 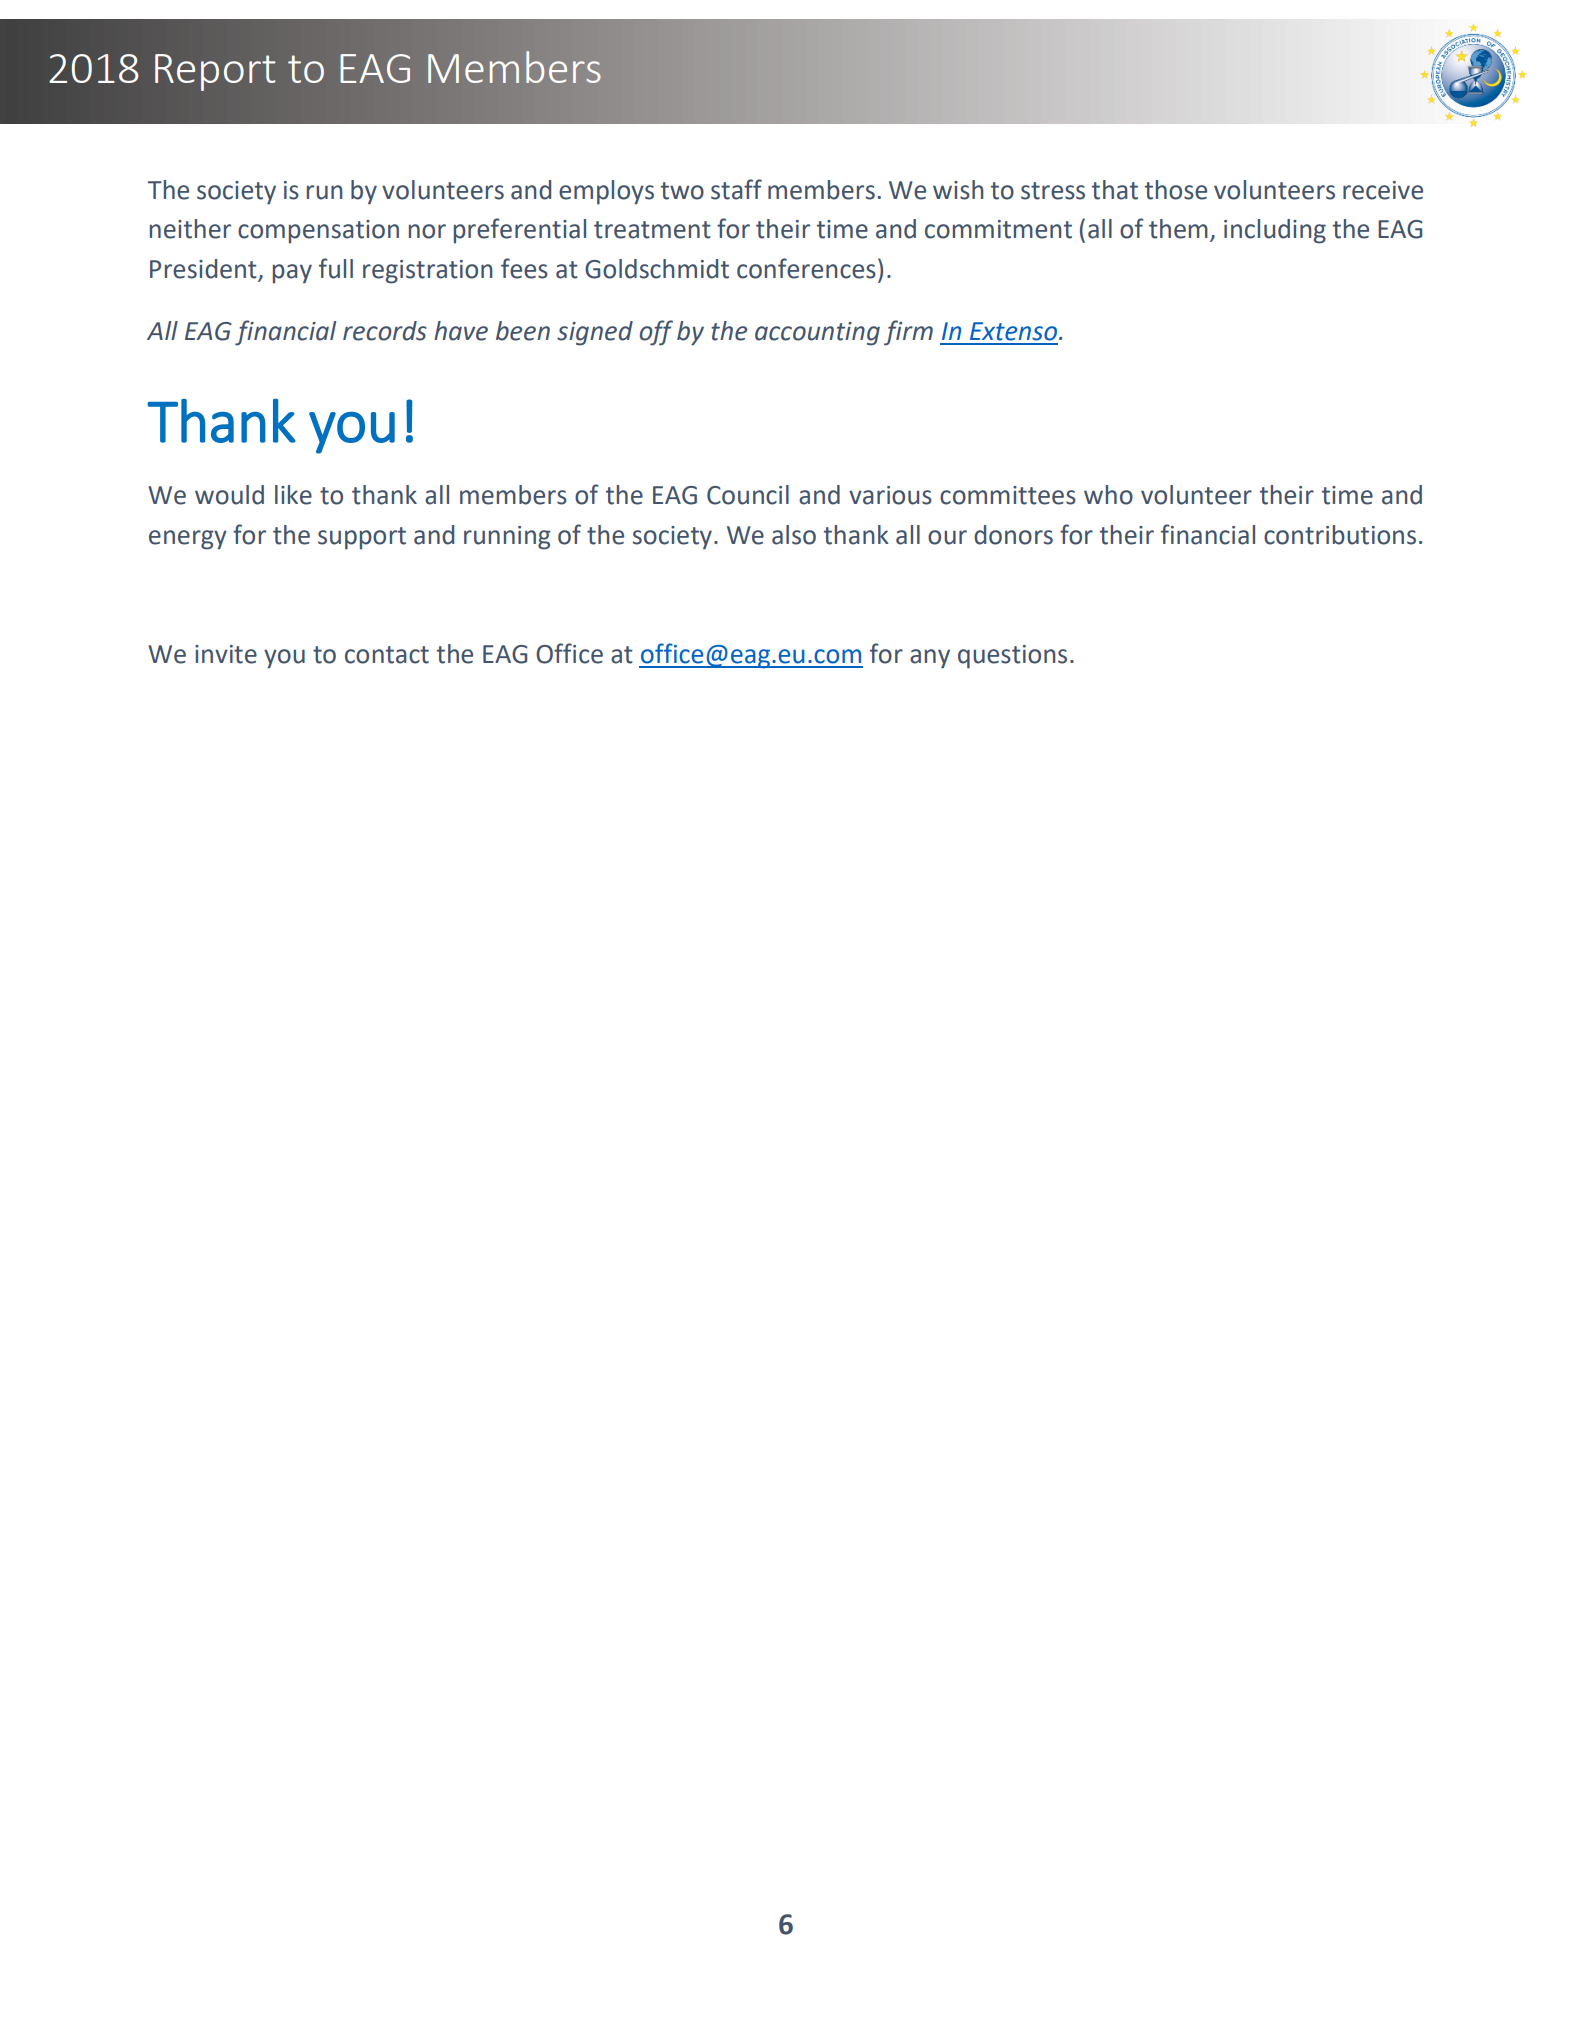 I want to click on firm, so click(x=908, y=333).
